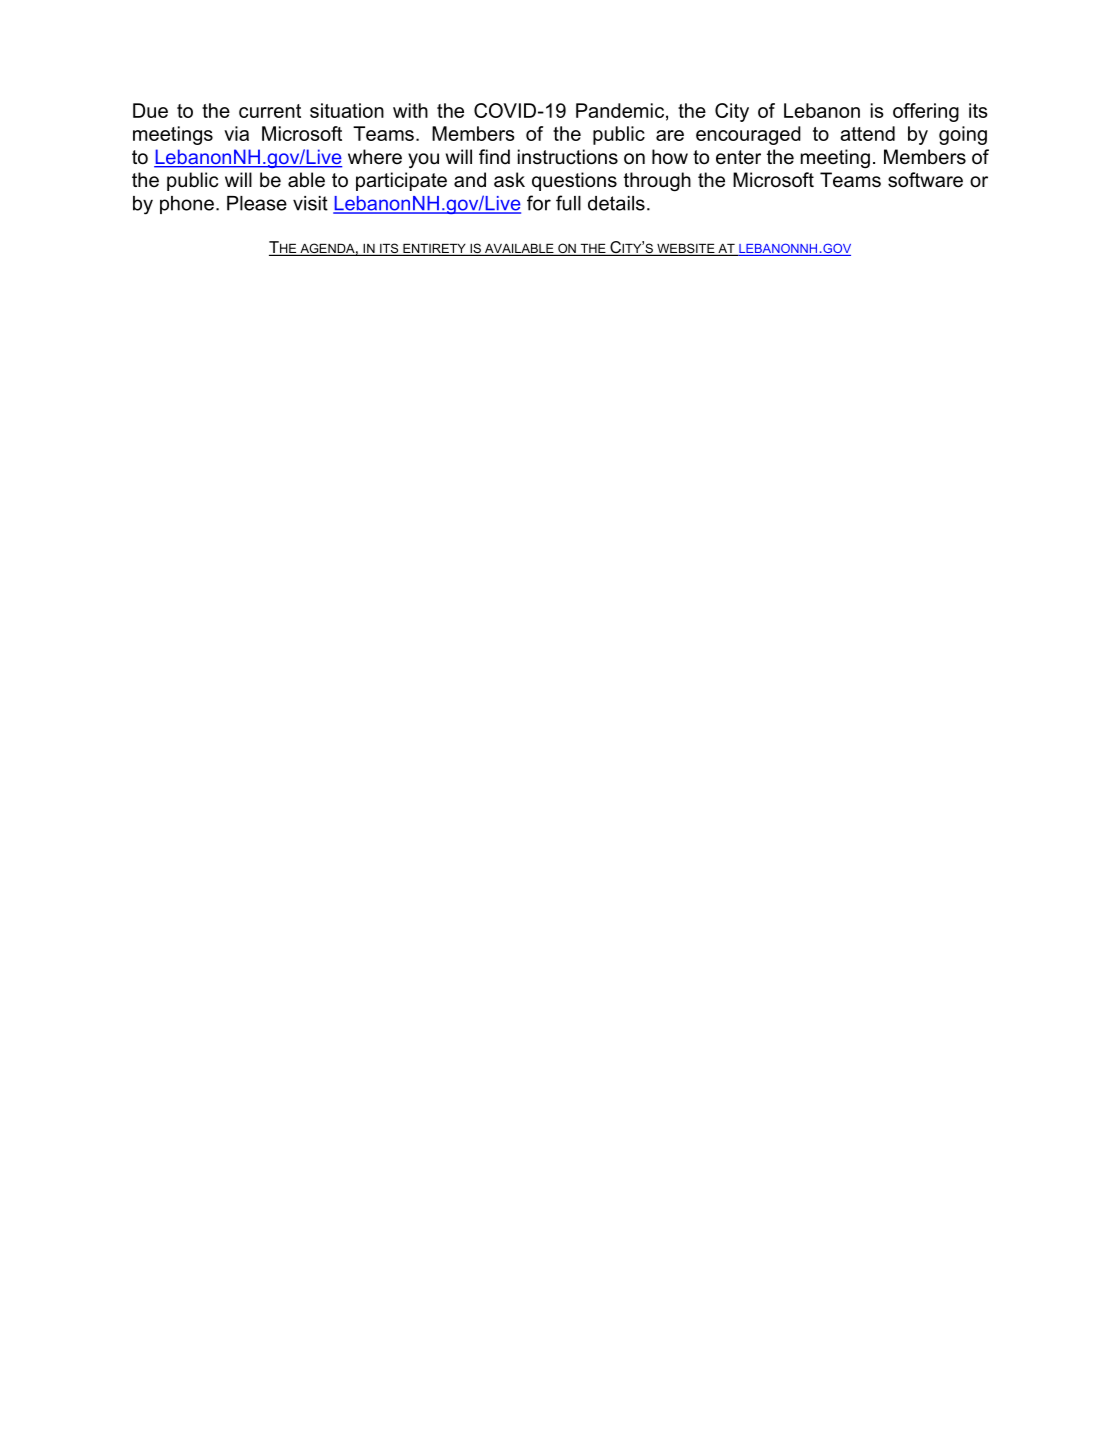  What do you see at coordinates (434, 249) in the screenshot?
I see `ENTIRETY` at bounding box center [434, 249].
